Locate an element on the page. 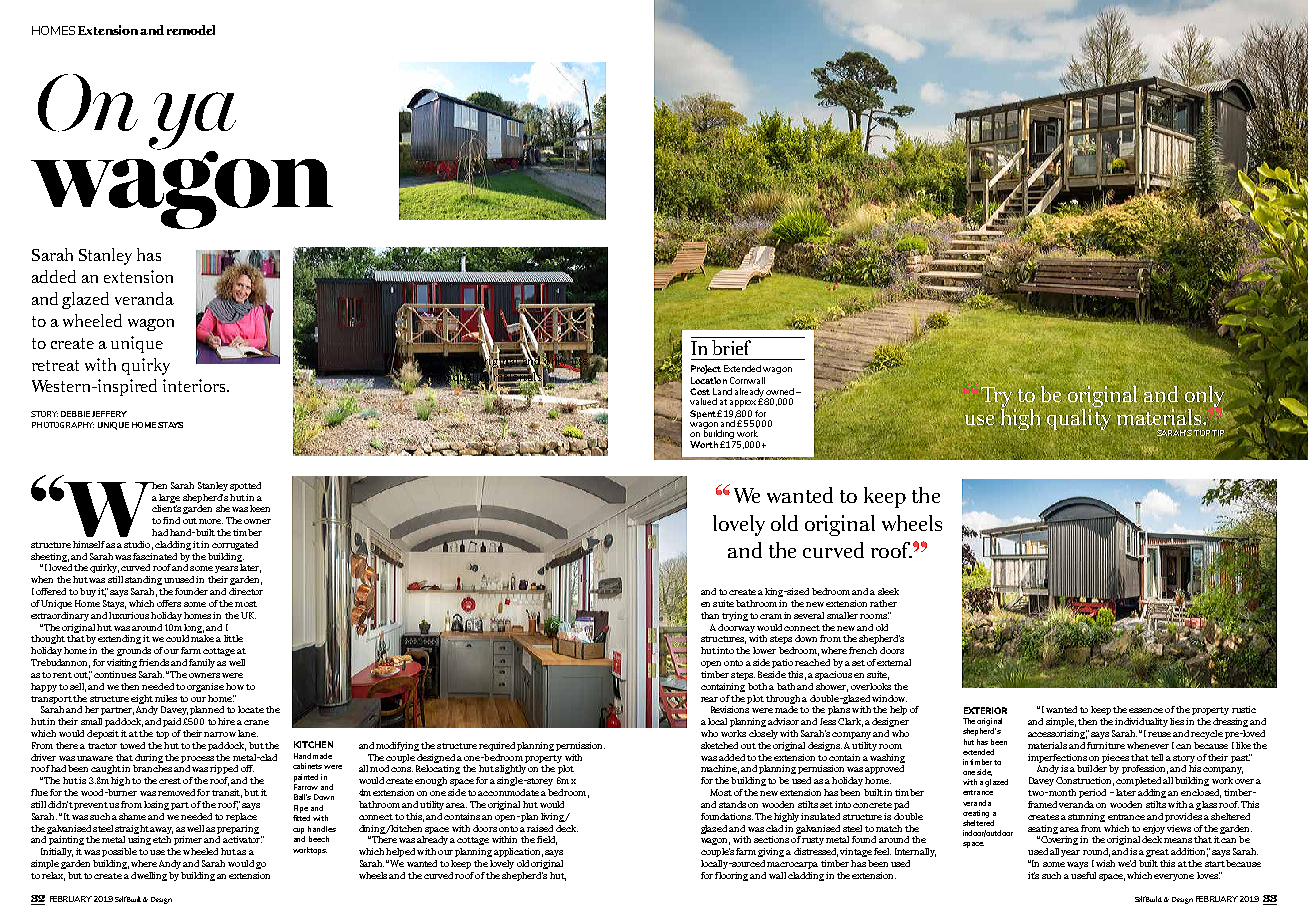 The width and height of the image is (1308, 924). TIP is located at coordinates (1218, 433).
